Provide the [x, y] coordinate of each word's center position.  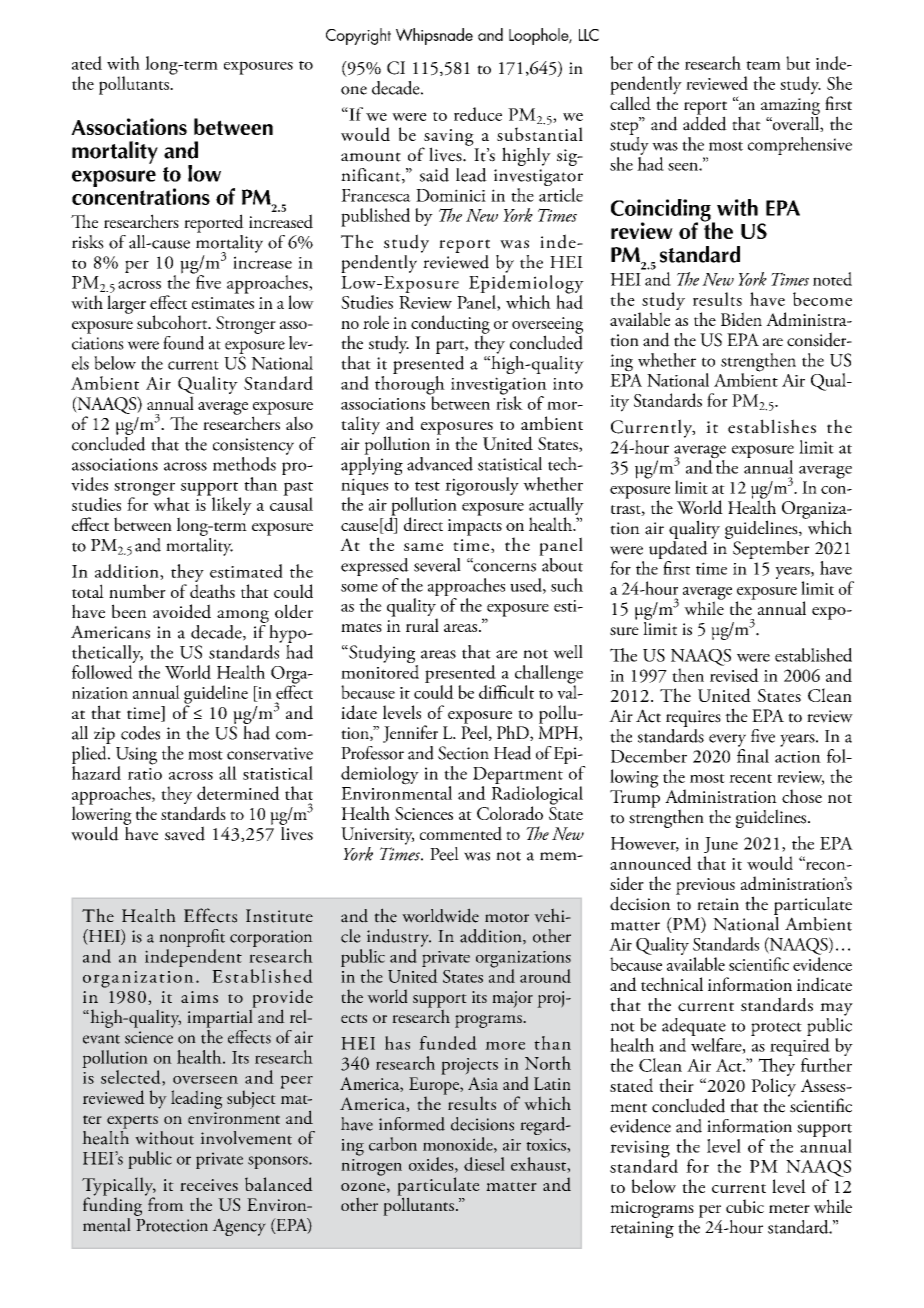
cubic [745, 1206]
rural [422, 625]
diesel [484, 1164]
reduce [478, 114]
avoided [182, 611]
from [165, 1203]
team [763, 65]
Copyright [358, 36]
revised [734, 675]
